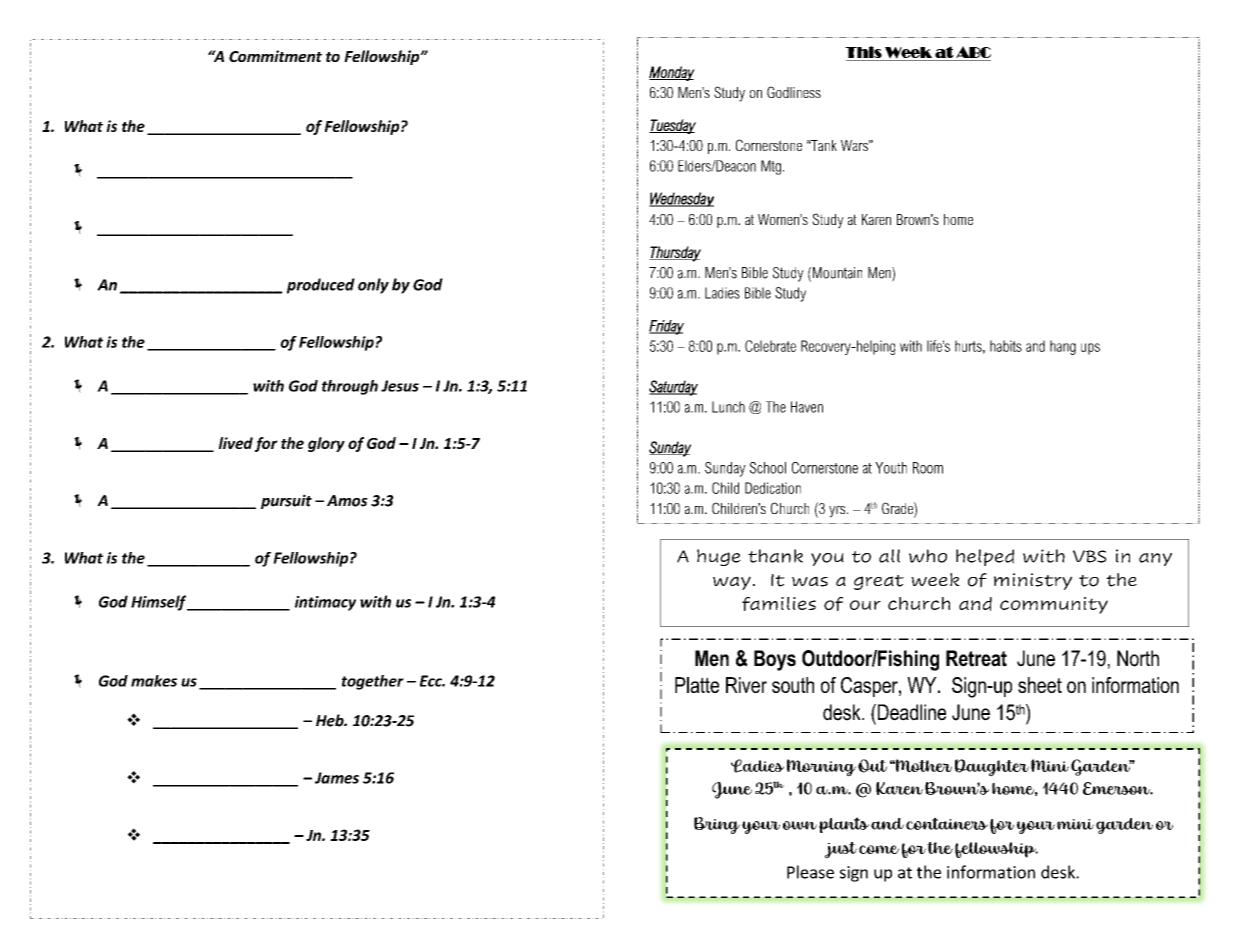 The width and height of the image is (1233, 952). I want to click on Bring, so click(717, 825).
